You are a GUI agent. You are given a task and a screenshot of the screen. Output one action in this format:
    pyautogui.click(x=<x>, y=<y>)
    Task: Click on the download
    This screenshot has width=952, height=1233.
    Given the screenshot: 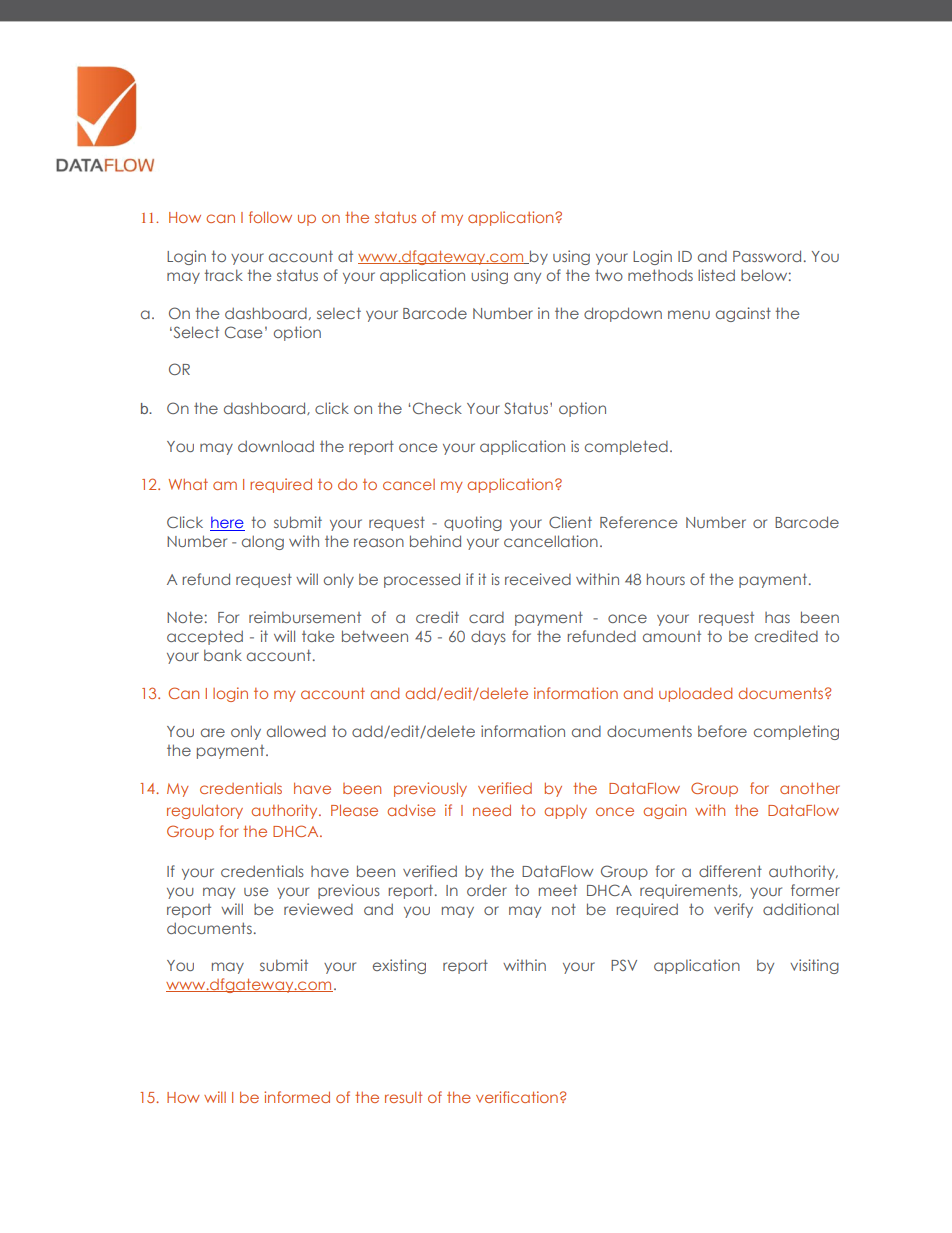 What is the action you would take?
    pyautogui.click(x=276, y=446)
